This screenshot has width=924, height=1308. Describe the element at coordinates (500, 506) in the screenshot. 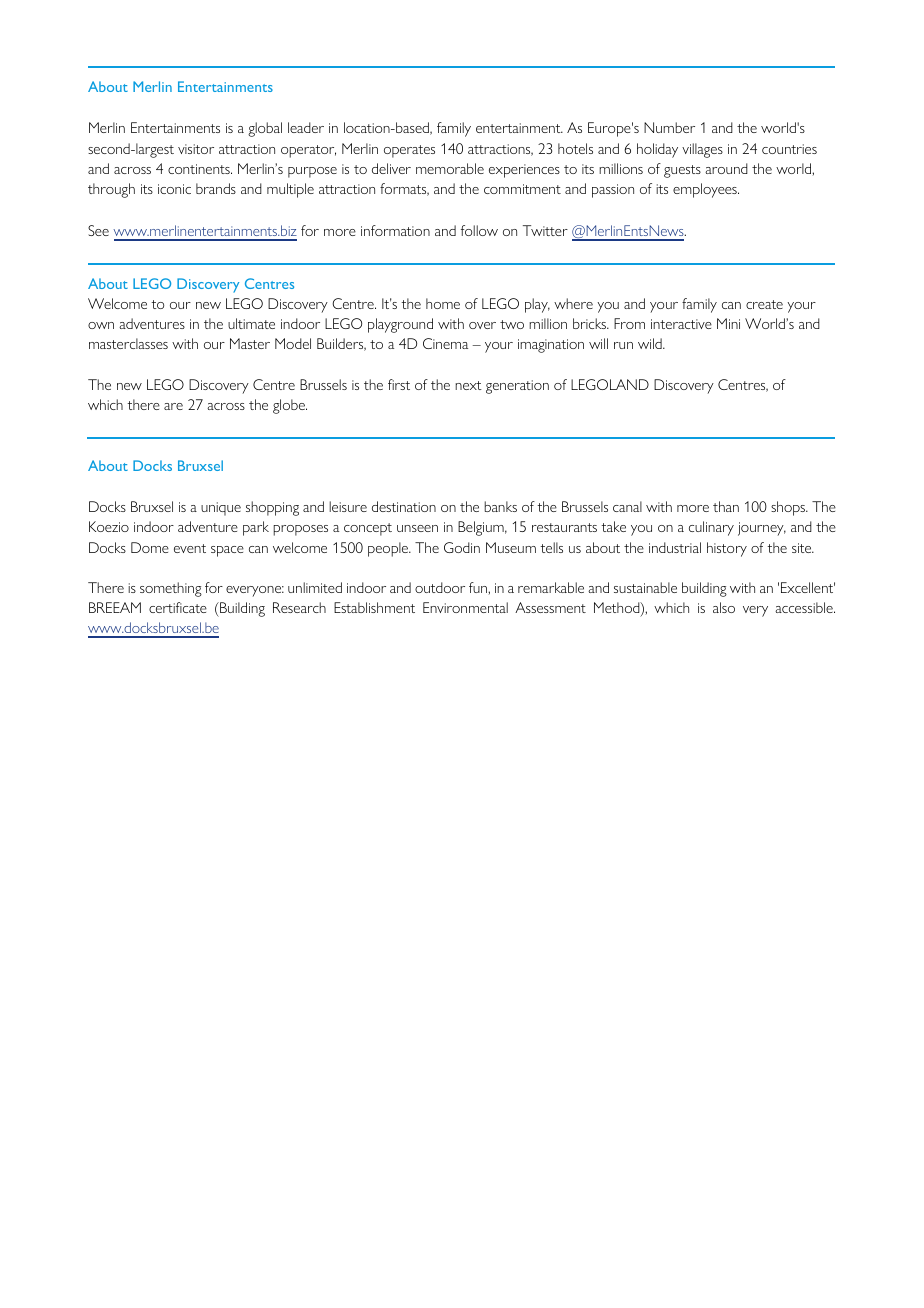

I see `banks` at that location.
